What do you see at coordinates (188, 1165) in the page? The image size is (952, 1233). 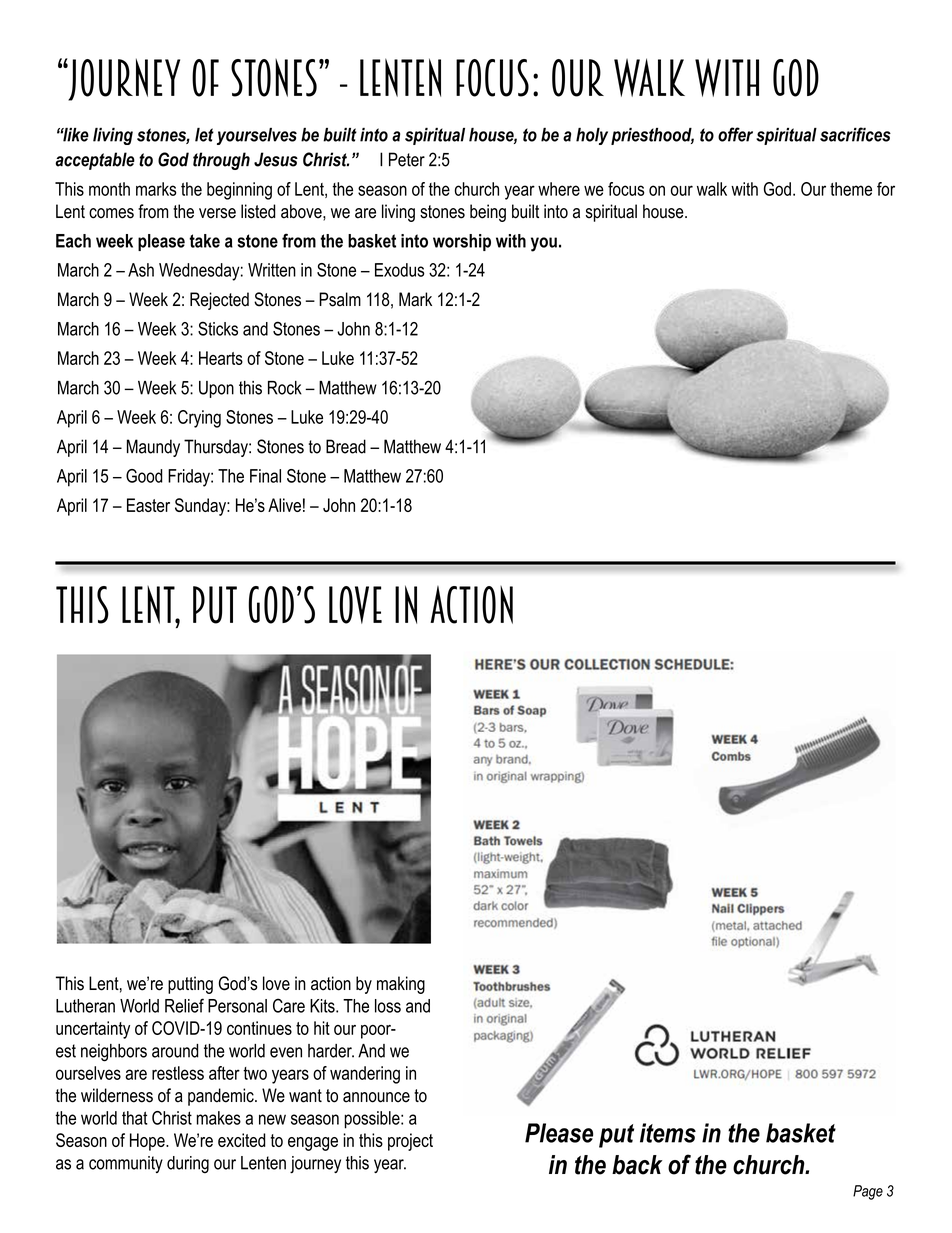 I see `during` at bounding box center [188, 1165].
